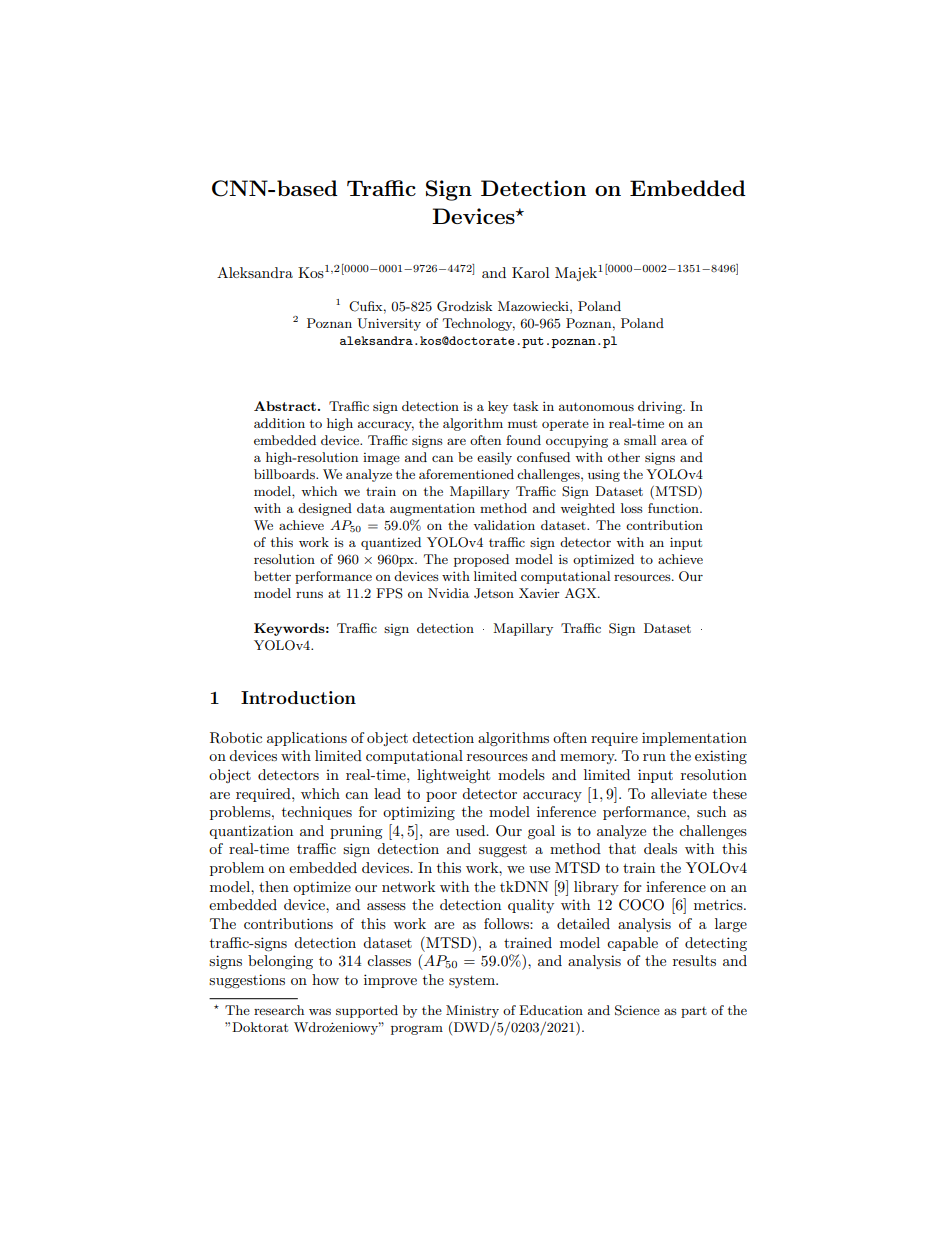 The image size is (952, 1233). Describe the element at coordinates (279, 1010) in the screenshot. I see `research` at that location.
